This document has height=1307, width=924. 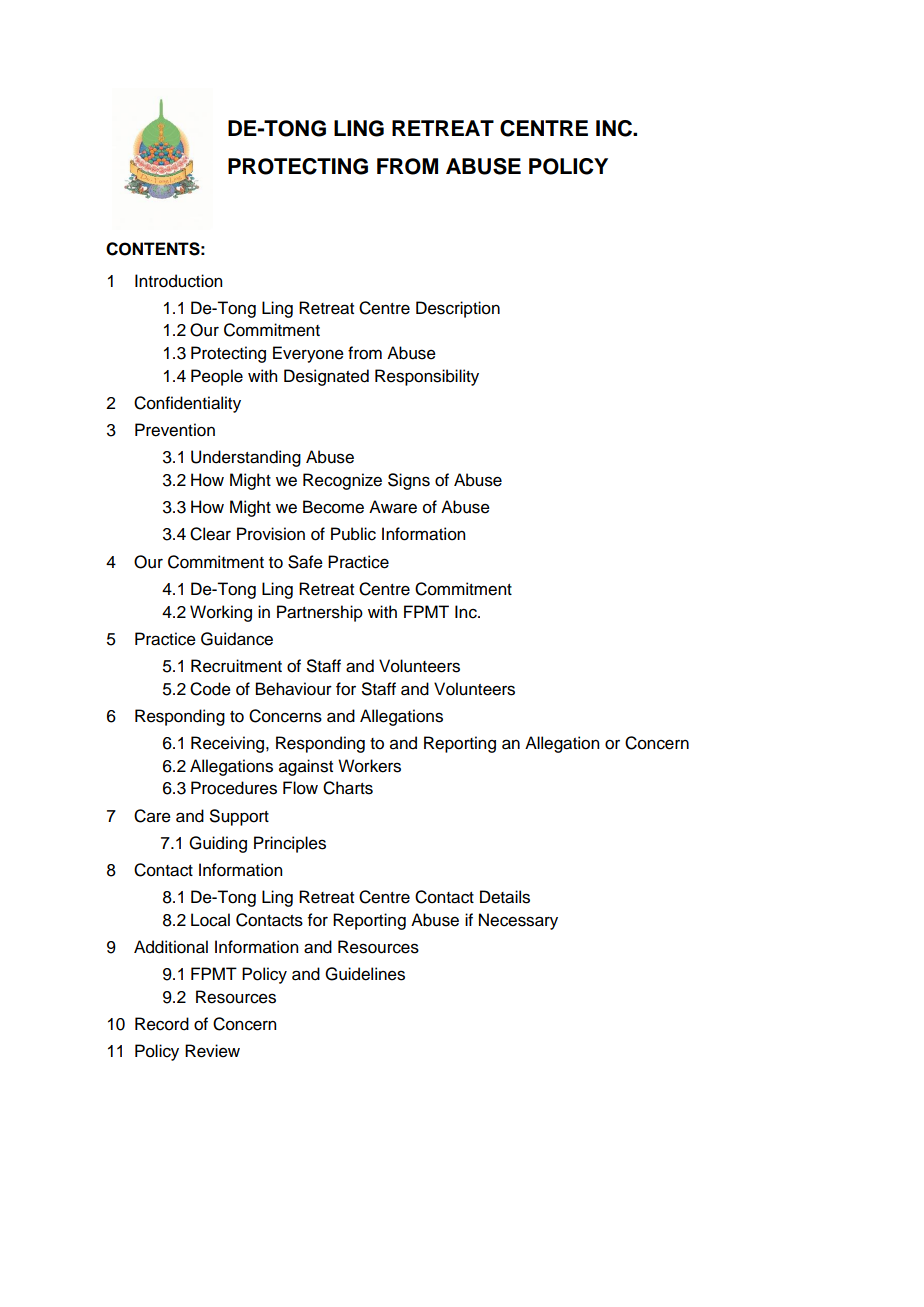 I want to click on Behaviour, so click(x=294, y=689).
